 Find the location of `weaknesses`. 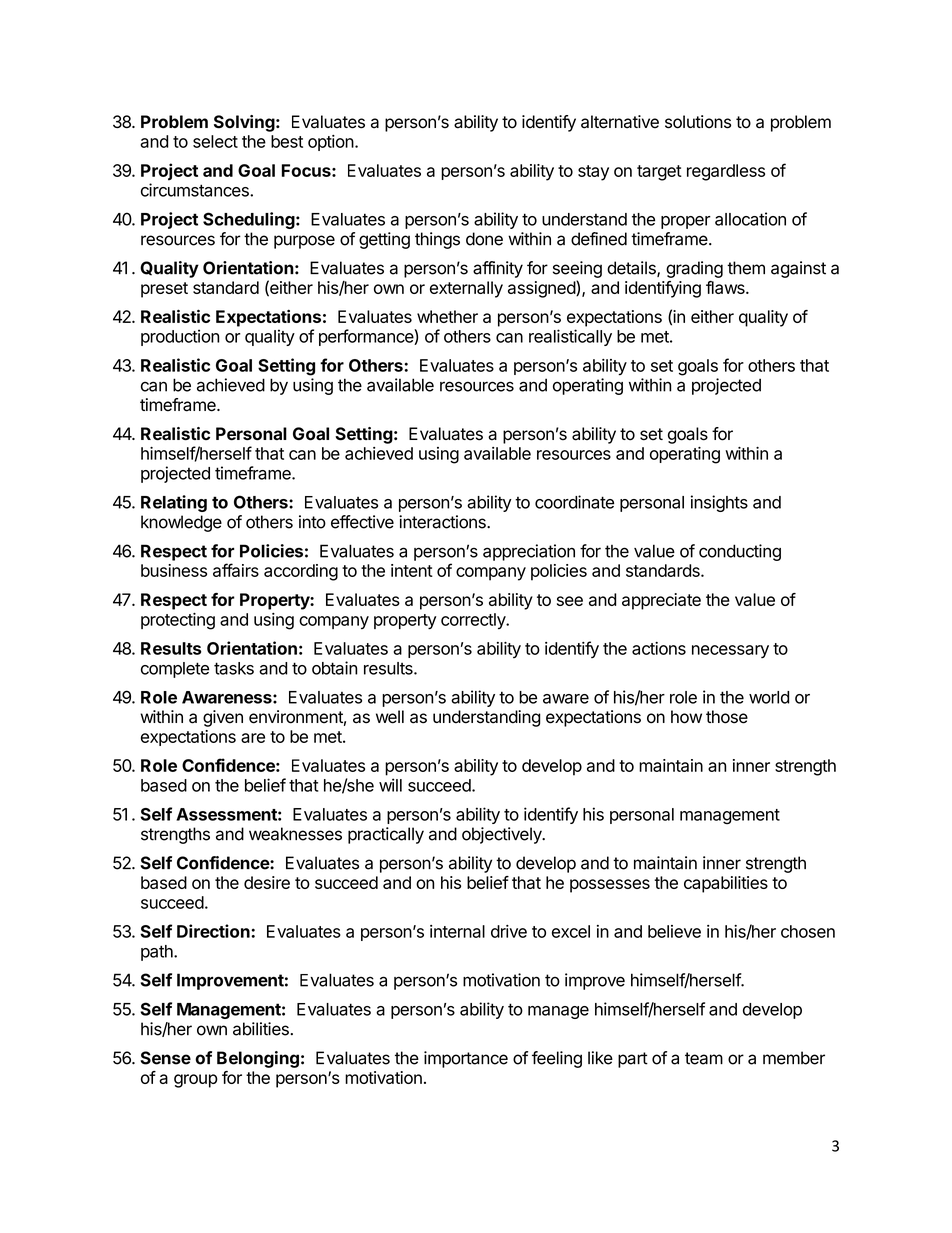

weaknesses is located at coordinates (295, 834).
